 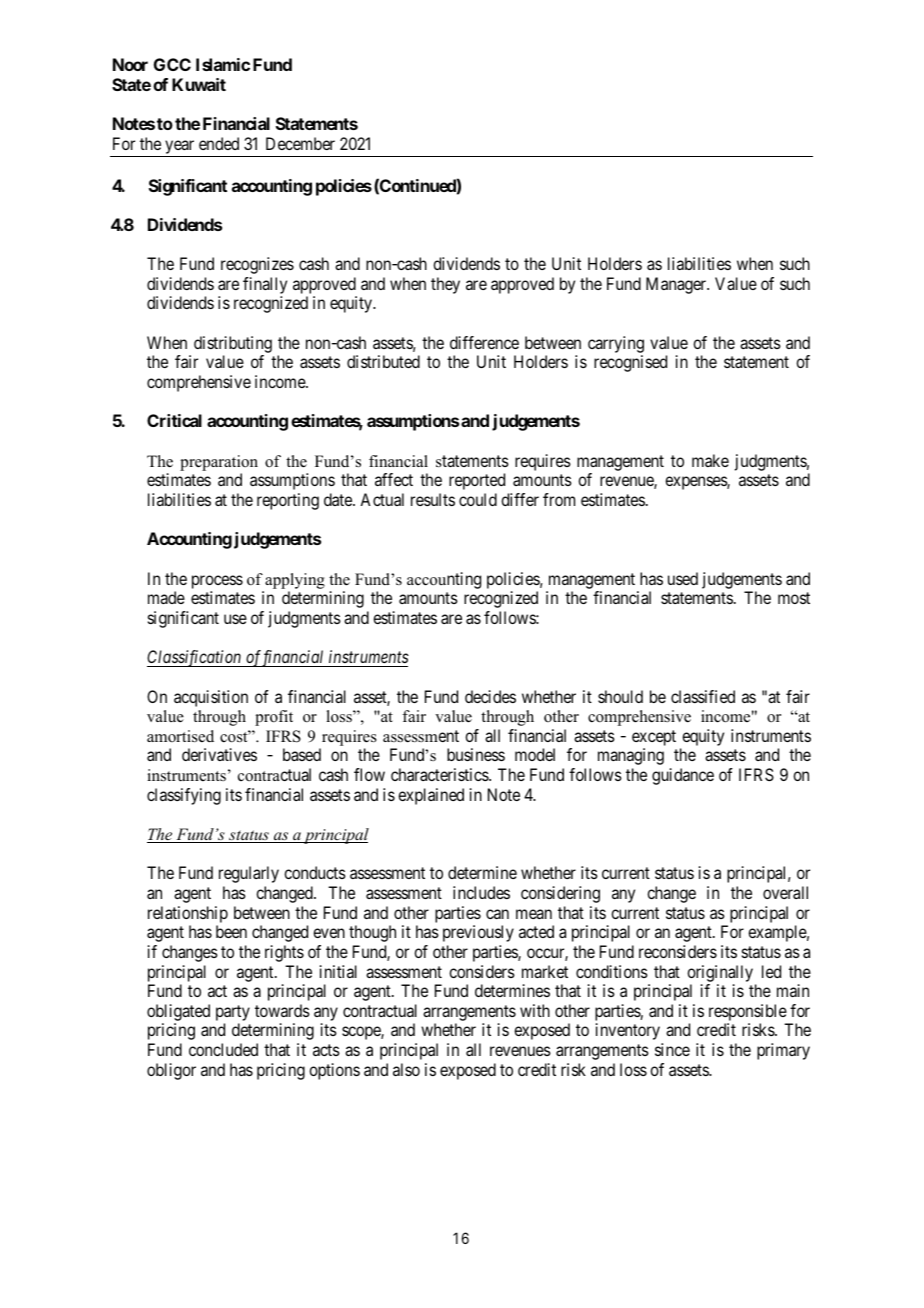 I want to click on Kuwait, so click(x=199, y=84).
